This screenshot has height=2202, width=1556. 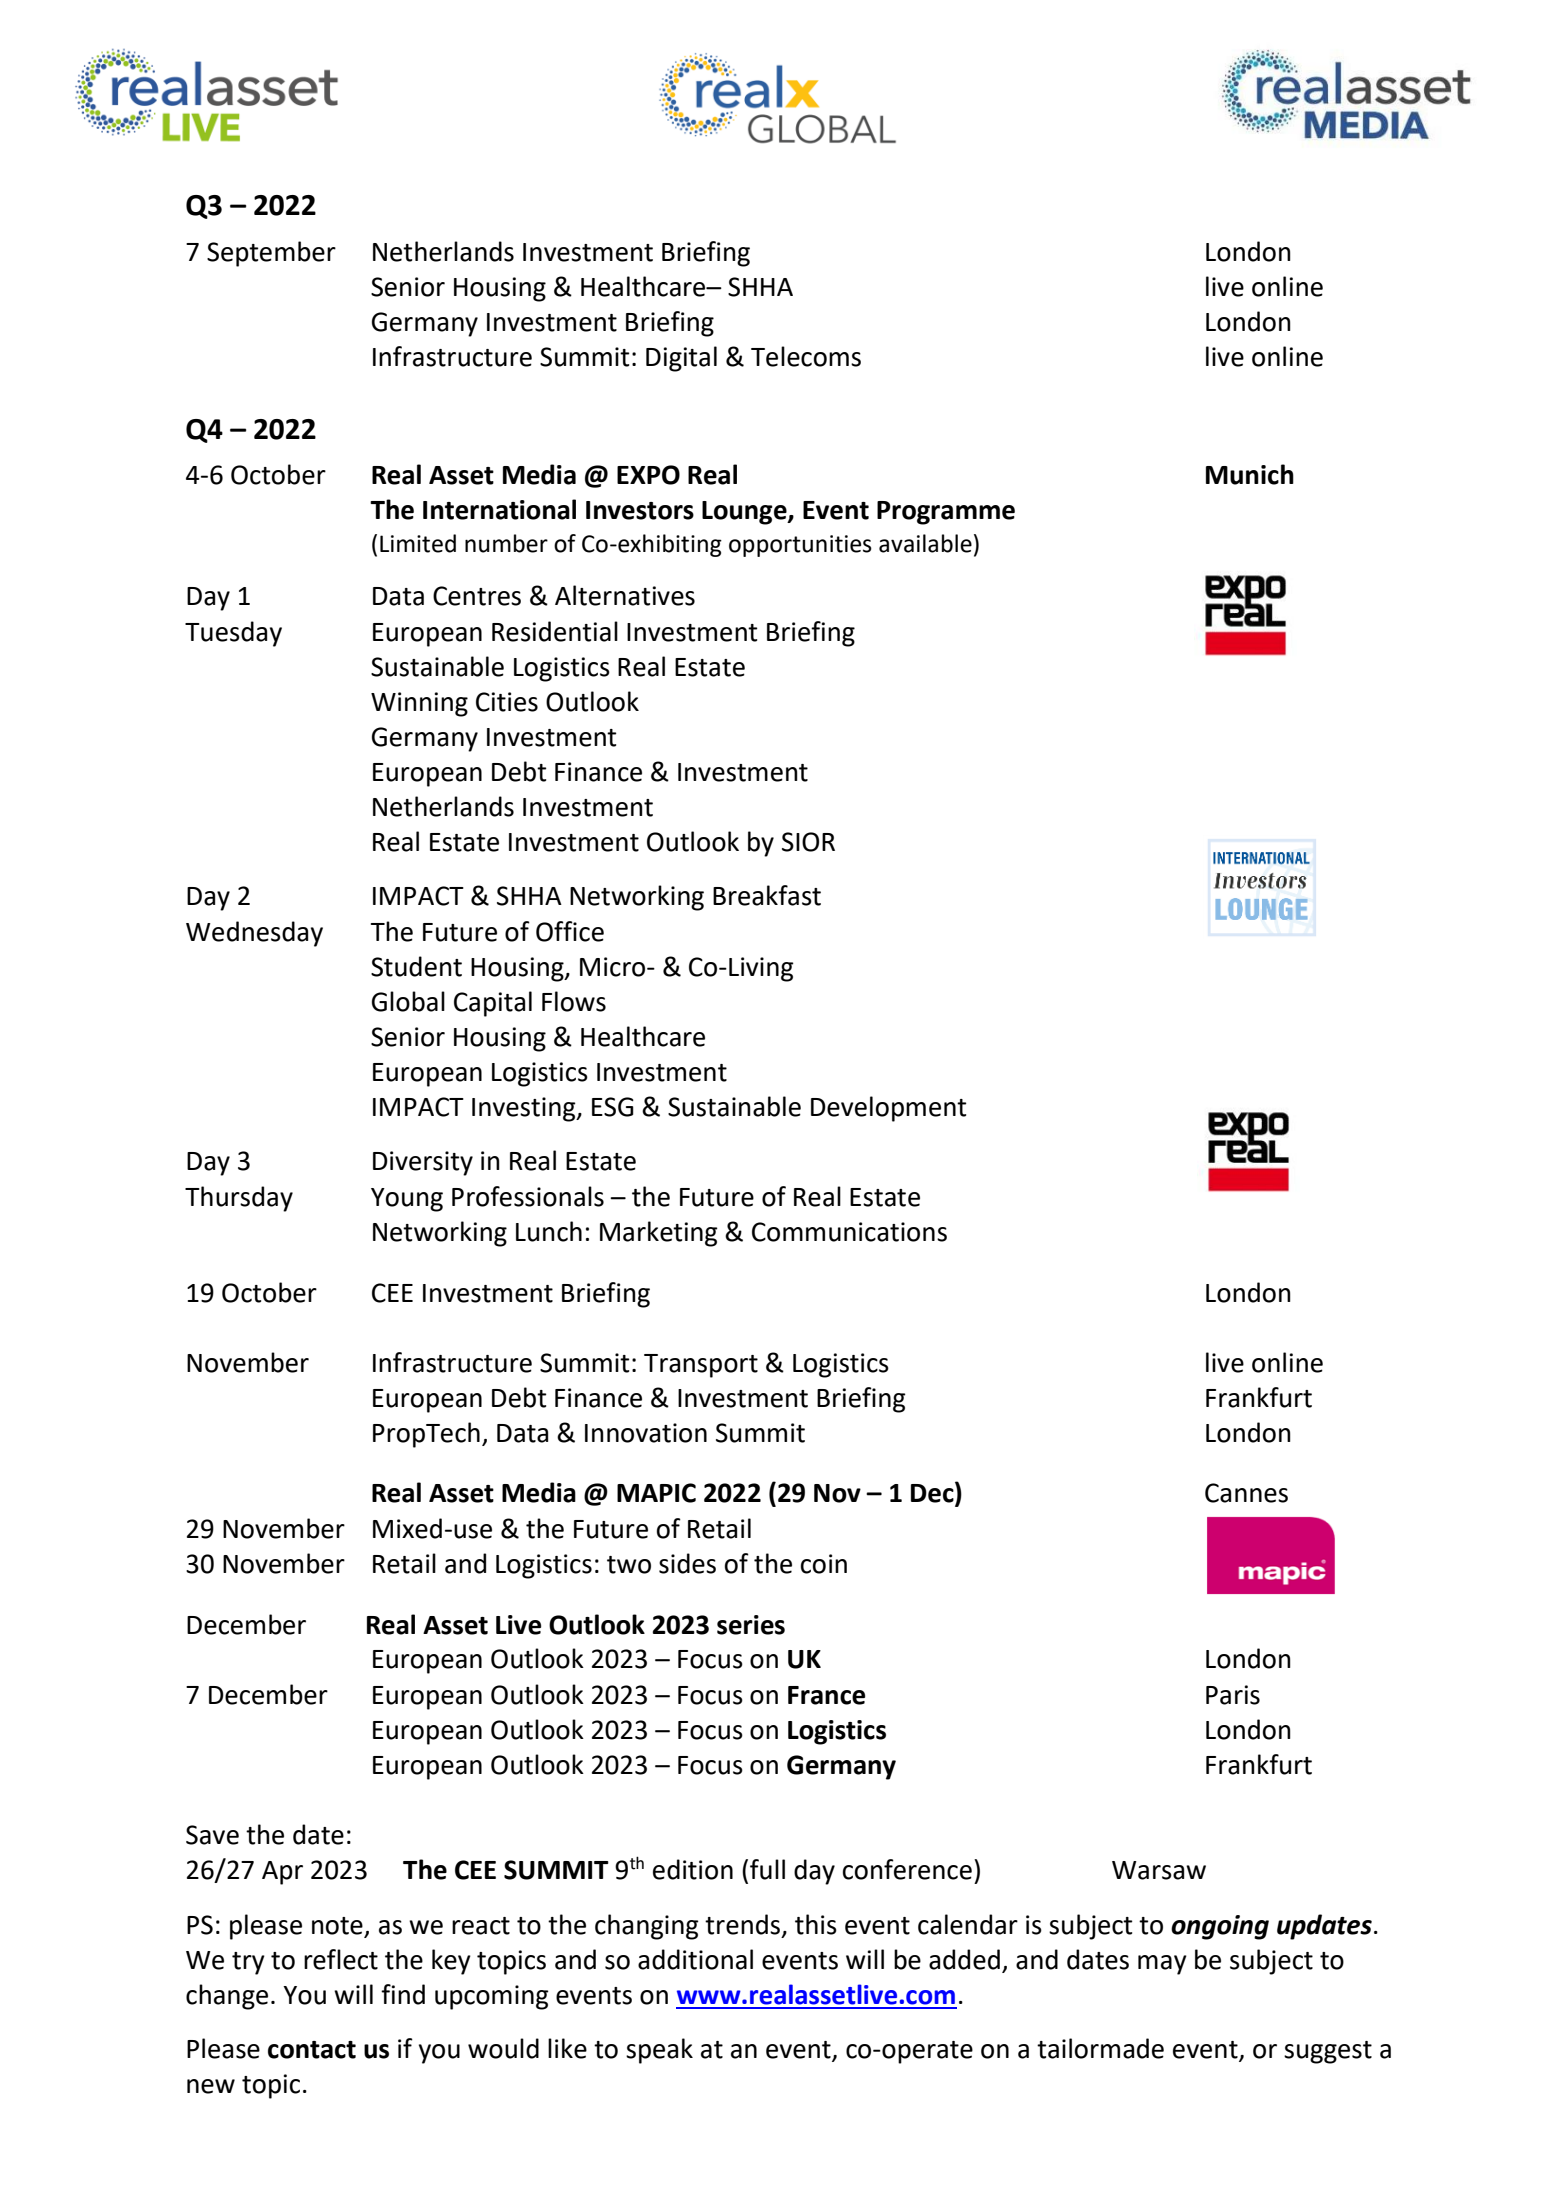 What do you see at coordinates (849, 1232) in the screenshot?
I see `Communications` at bounding box center [849, 1232].
